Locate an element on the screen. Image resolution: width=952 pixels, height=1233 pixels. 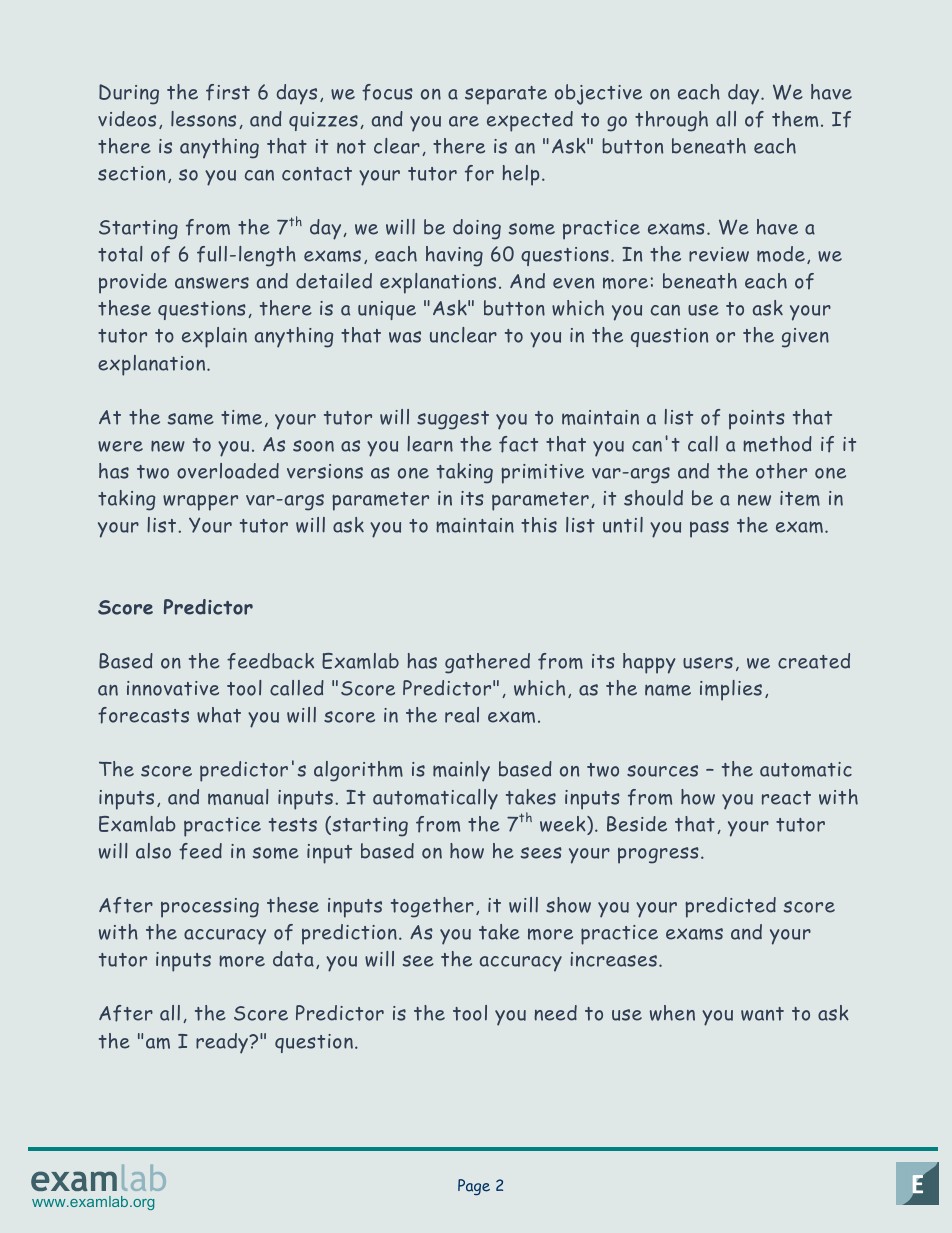
predicted is located at coordinates (730, 907).
